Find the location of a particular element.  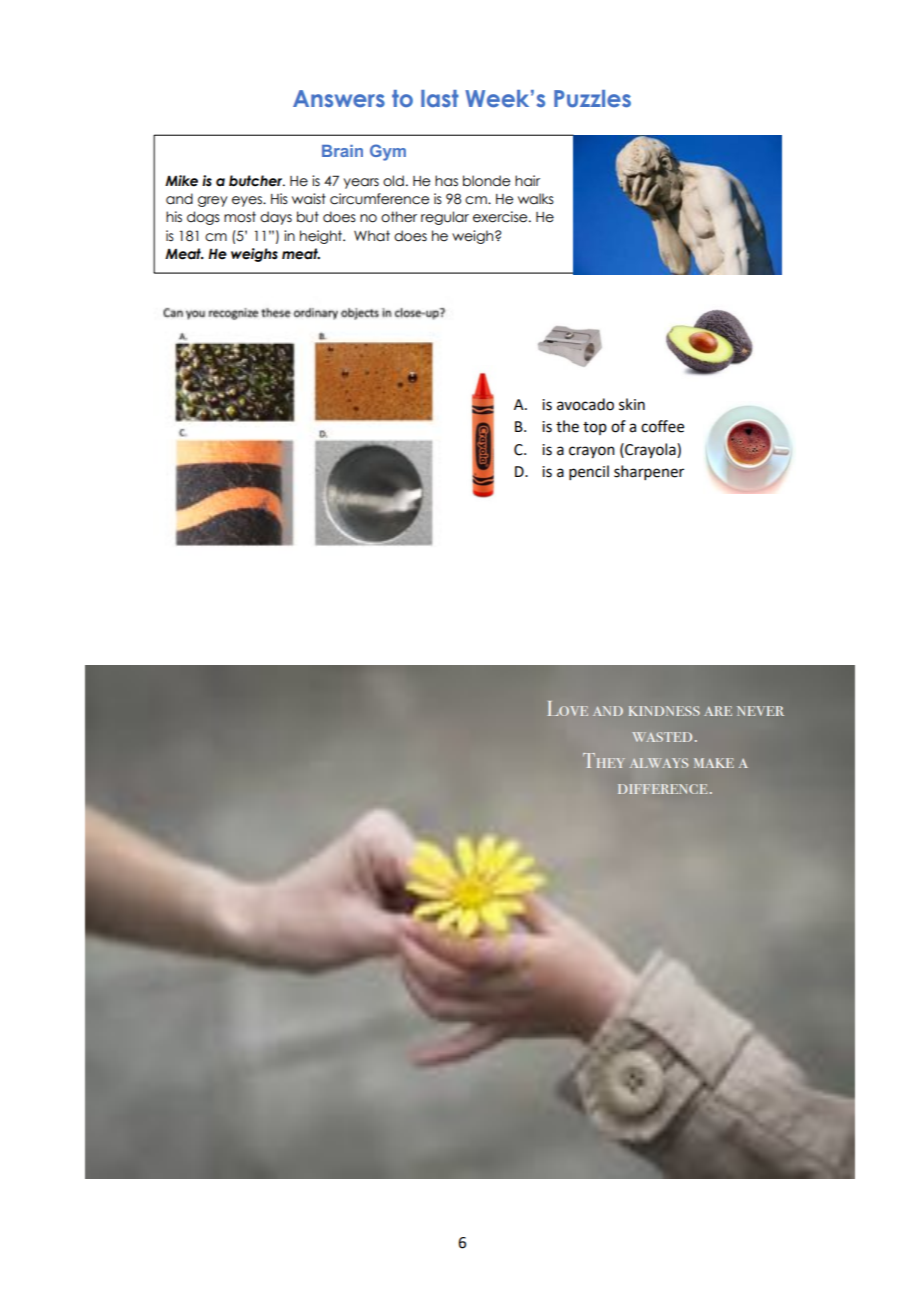

walks is located at coordinates (536, 199).
